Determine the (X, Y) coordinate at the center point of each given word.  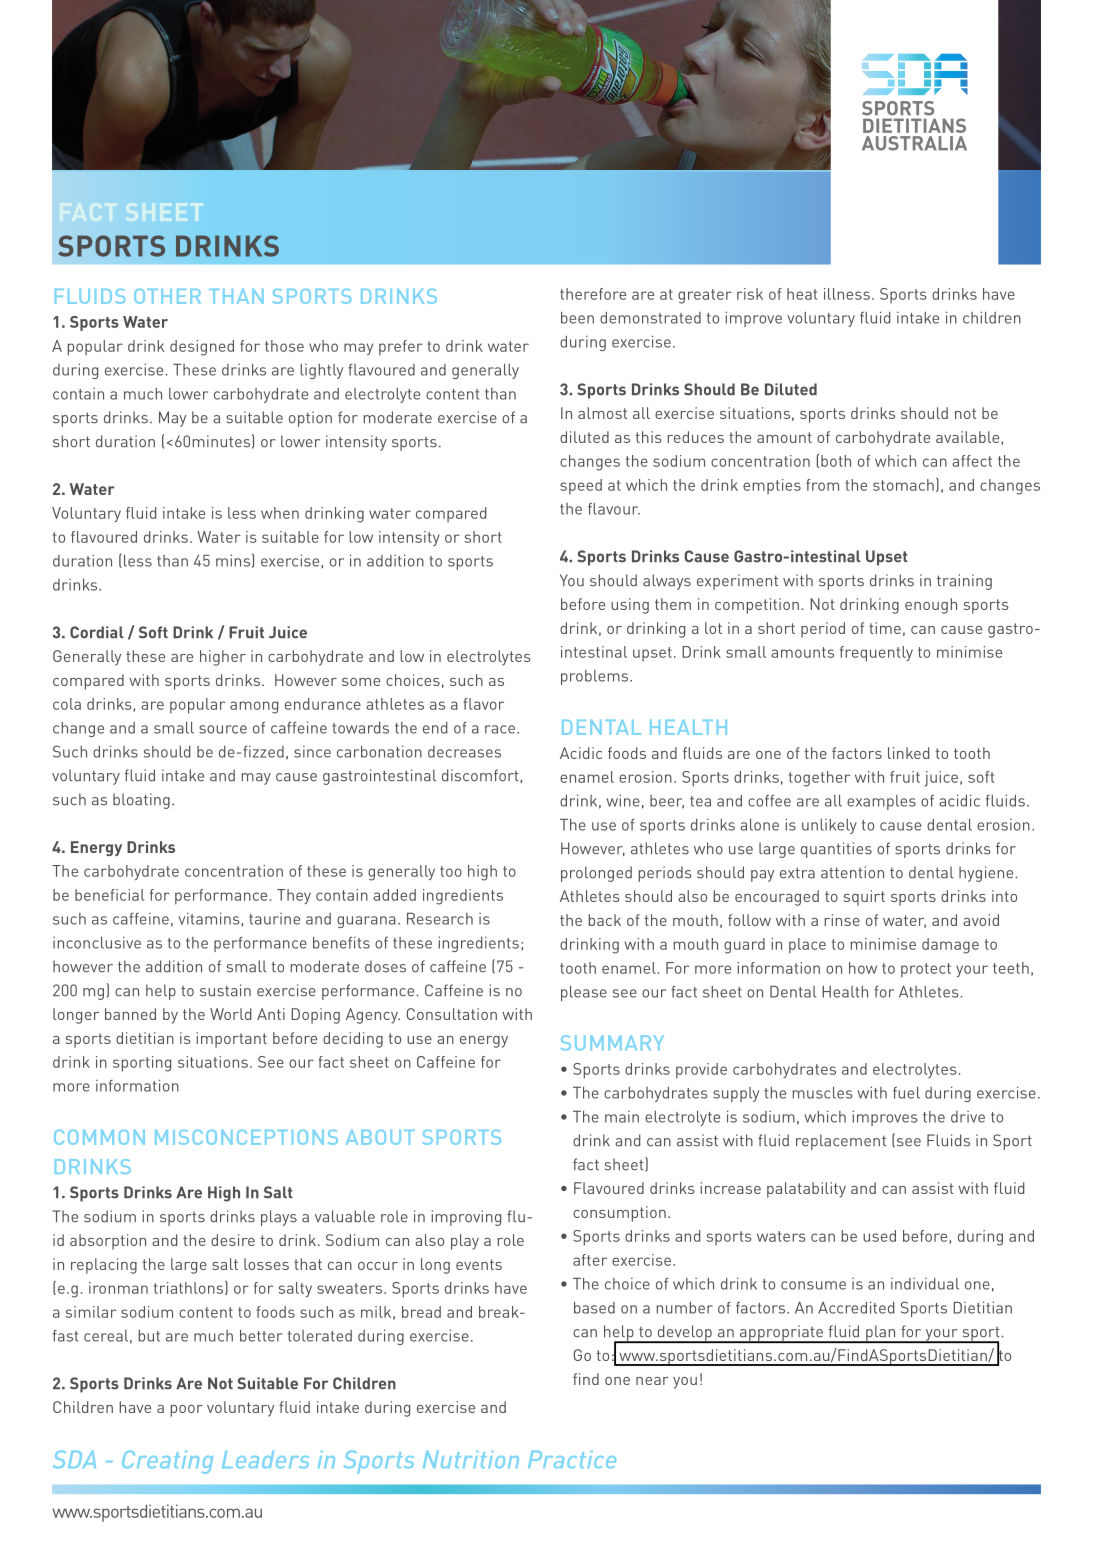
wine (623, 800)
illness (847, 294)
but (149, 1336)
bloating (141, 801)
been (577, 318)
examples (881, 802)
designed (202, 348)
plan (881, 1334)
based (594, 1308)
